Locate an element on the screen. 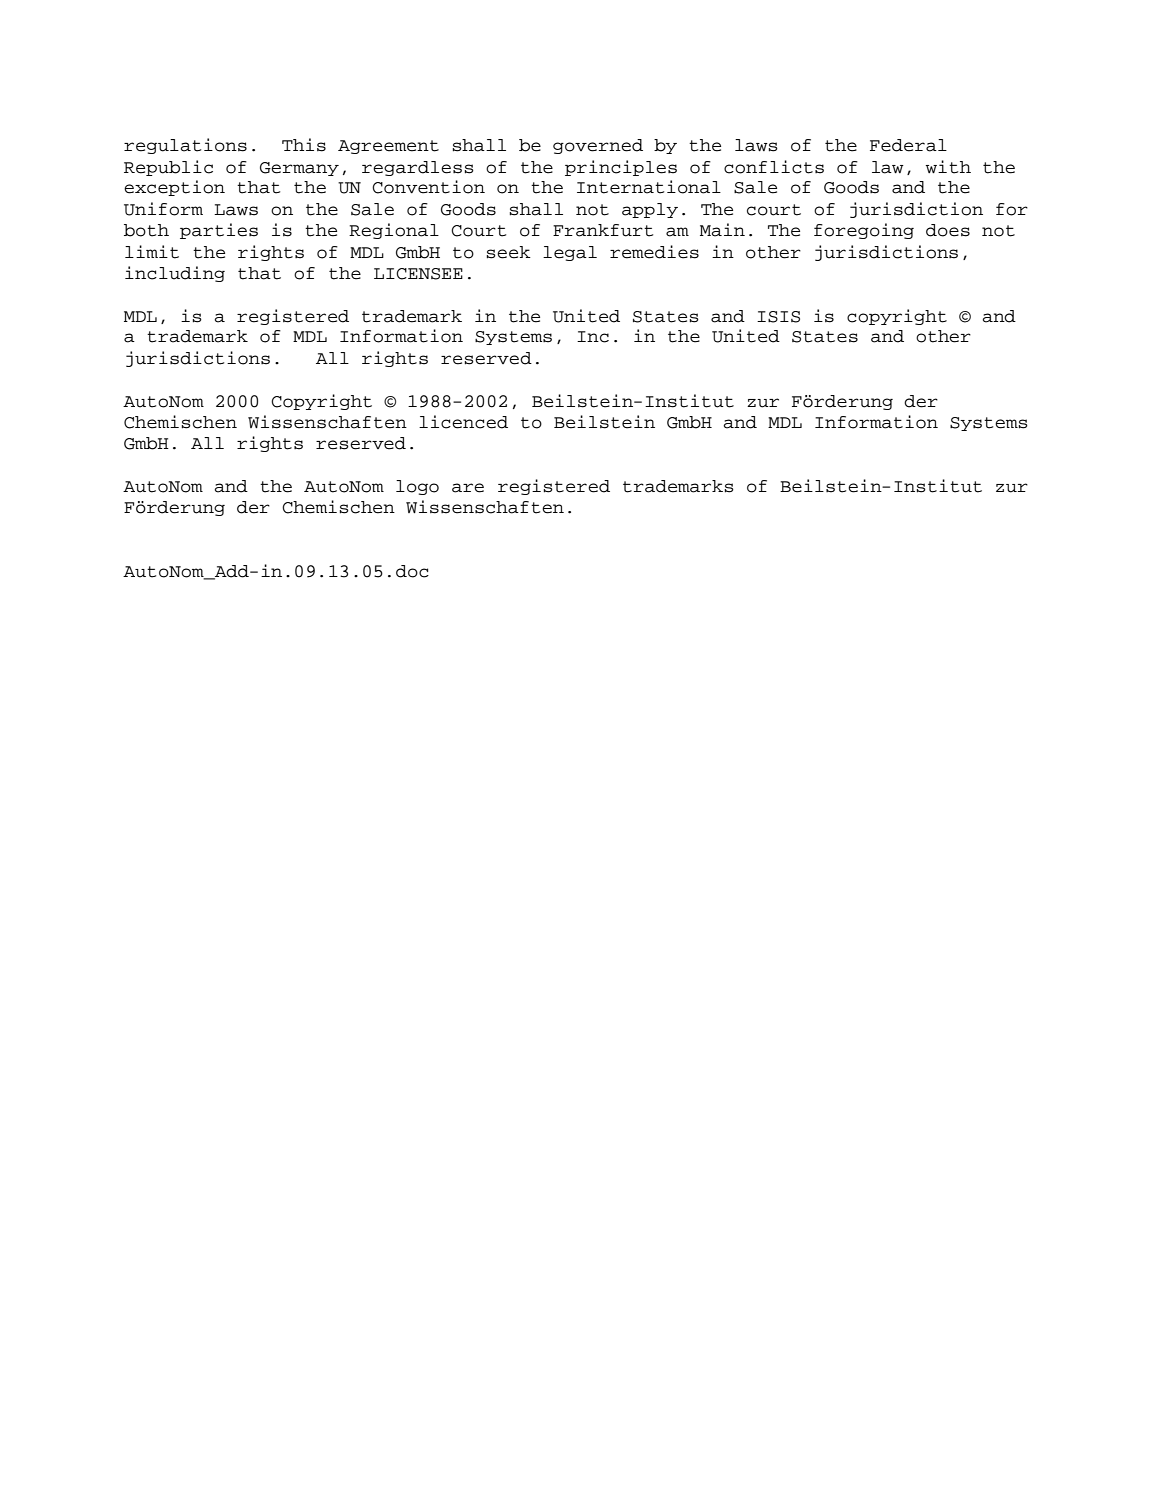  regulations is located at coordinates (185, 146).
